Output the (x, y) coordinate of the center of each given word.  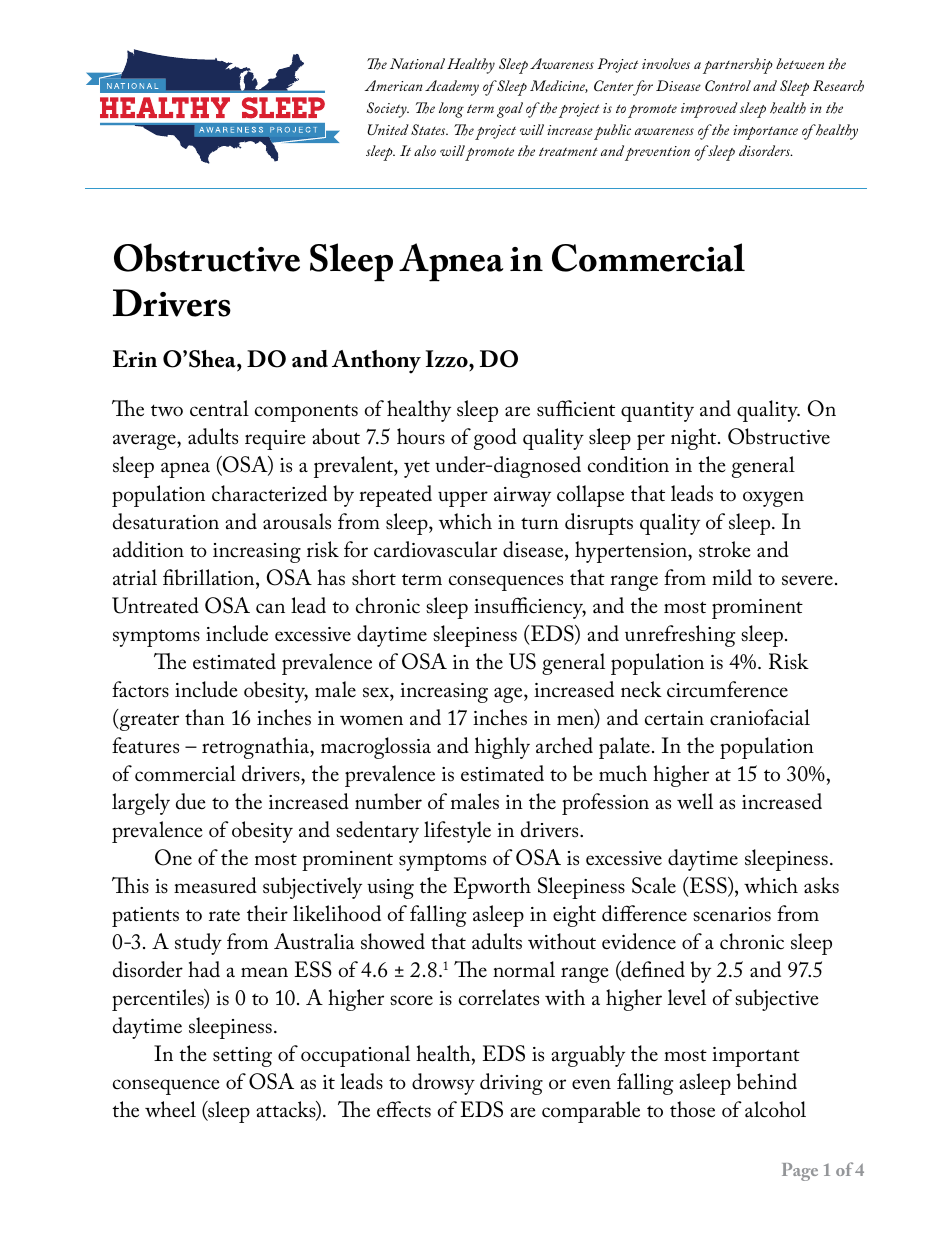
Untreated (155, 605)
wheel (170, 1109)
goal (510, 110)
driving (511, 1084)
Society (387, 110)
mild (732, 577)
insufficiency (530, 608)
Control (728, 85)
